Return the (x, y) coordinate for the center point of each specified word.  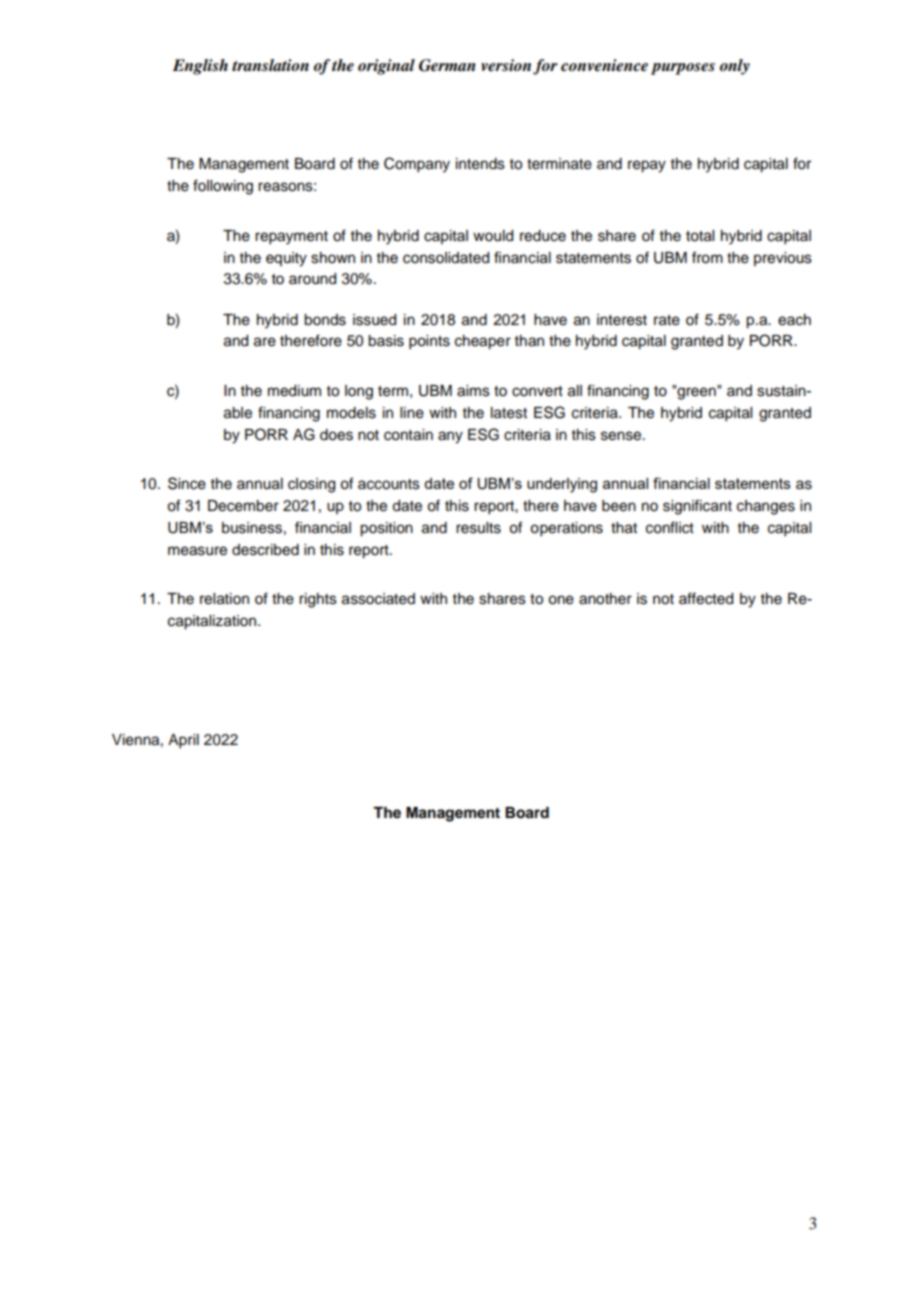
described (265, 550)
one (561, 600)
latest (509, 413)
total (700, 236)
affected (706, 598)
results (478, 528)
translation (270, 65)
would (493, 236)
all (575, 391)
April (183, 741)
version (506, 65)
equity (286, 259)
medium (294, 391)
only (735, 67)
